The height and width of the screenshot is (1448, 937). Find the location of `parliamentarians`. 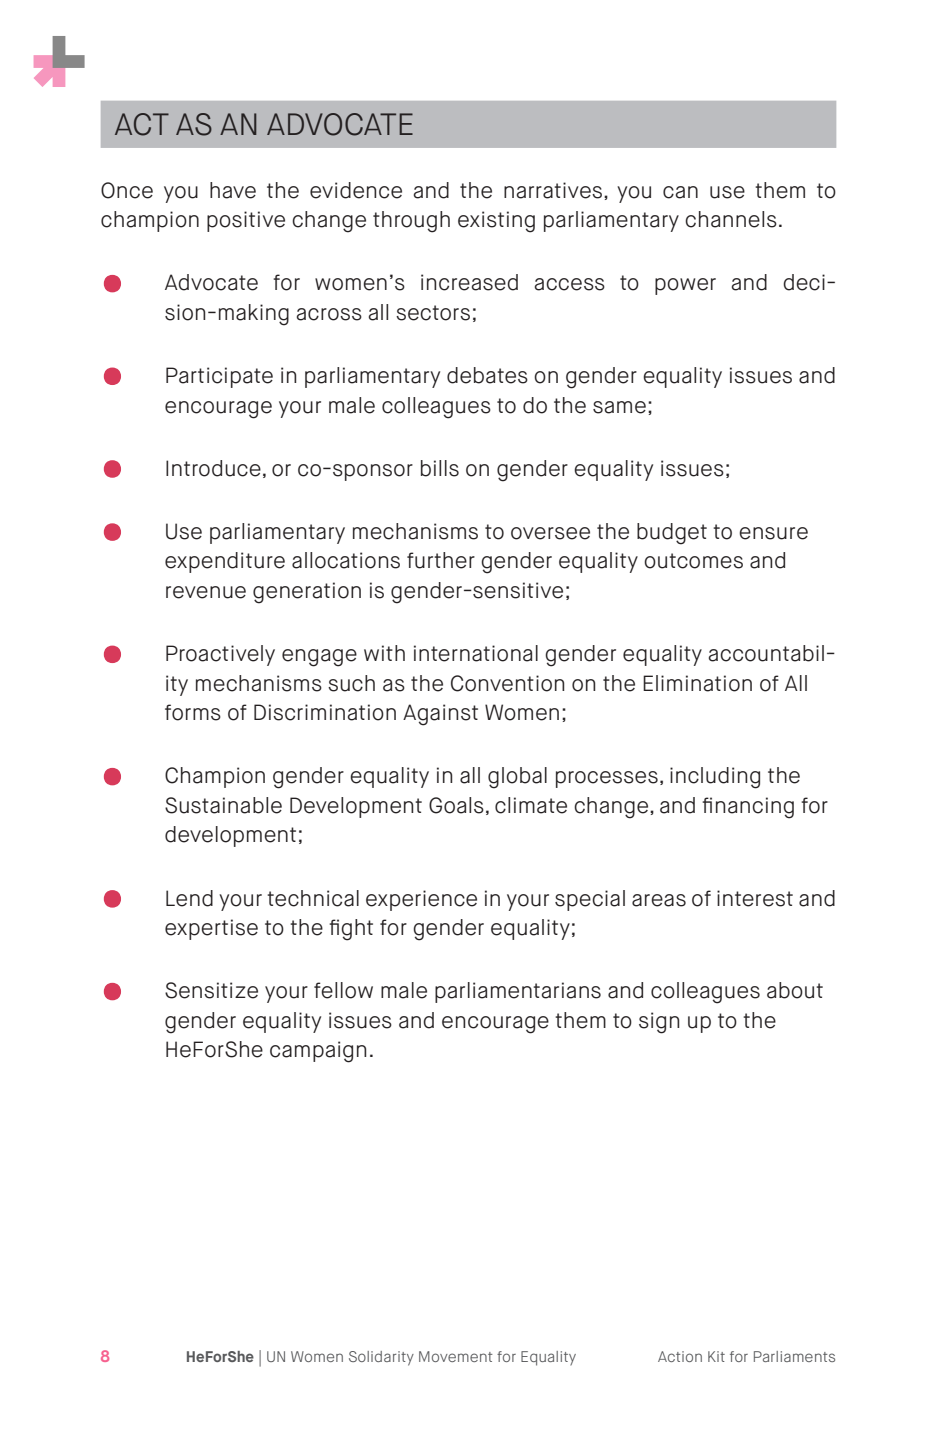

parliamentarians is located at coordinates (518, 992).
